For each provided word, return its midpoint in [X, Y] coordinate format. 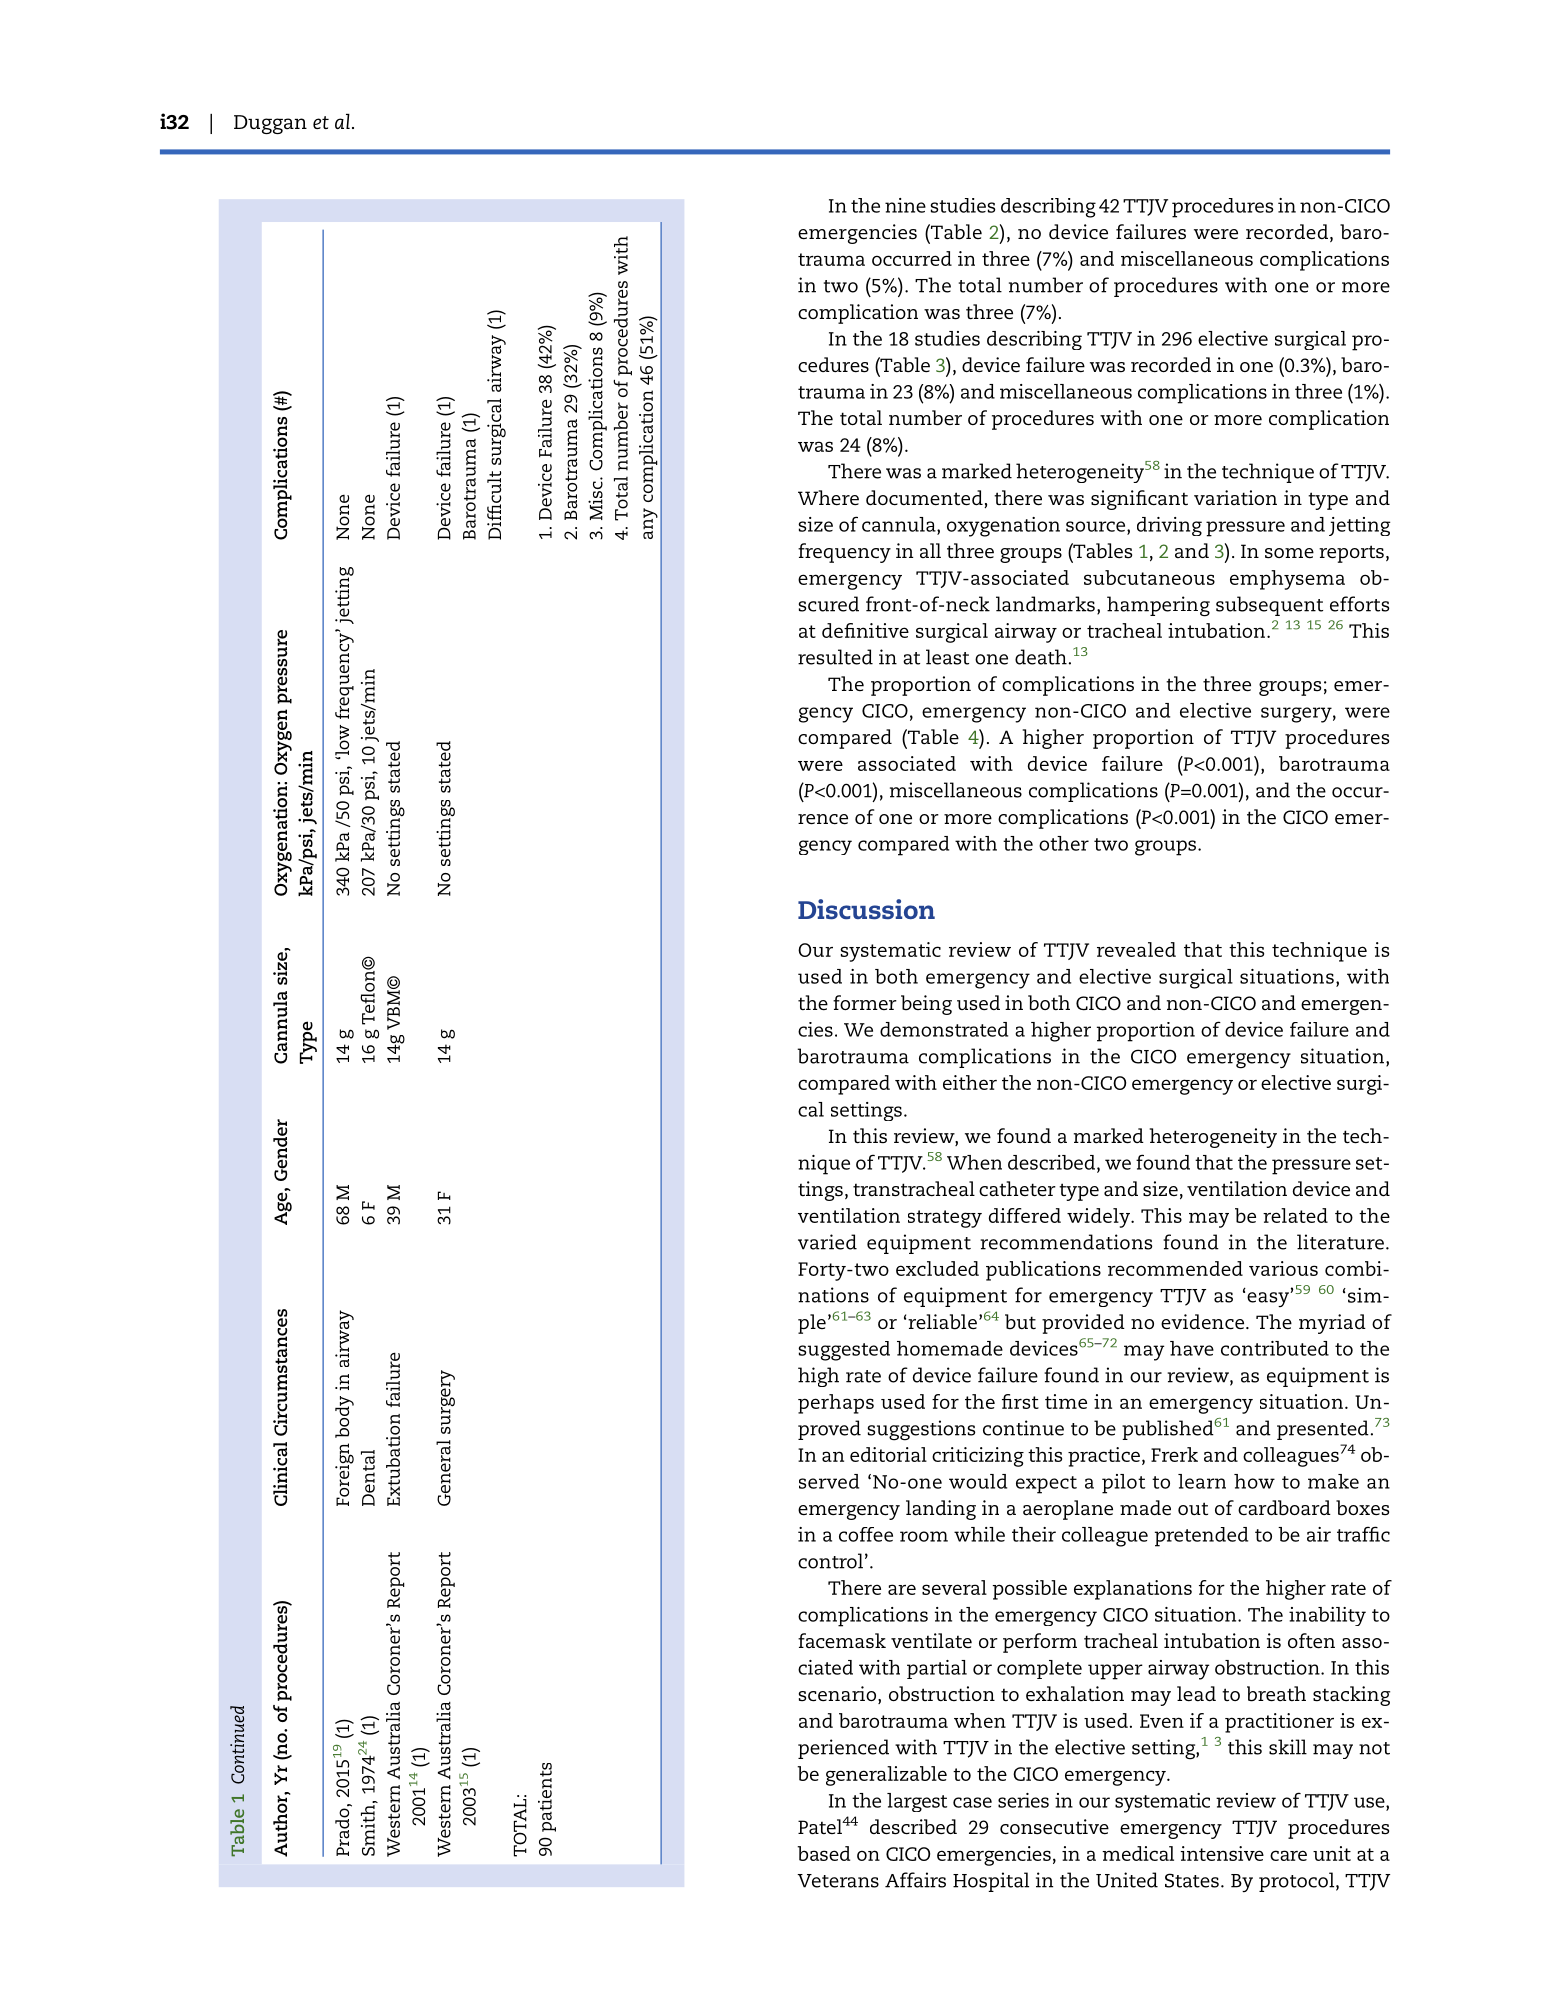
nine [905, 205]
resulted [835, 657]
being [926, 1005]
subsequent [1269, 606]
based [823, 1853]
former [865, 1002]
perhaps [836, 1404]
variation [1235, 498]
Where [828, 498]
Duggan [270, 124]
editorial [888, 1454]
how [1254, 1481]
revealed [1136, 949]
